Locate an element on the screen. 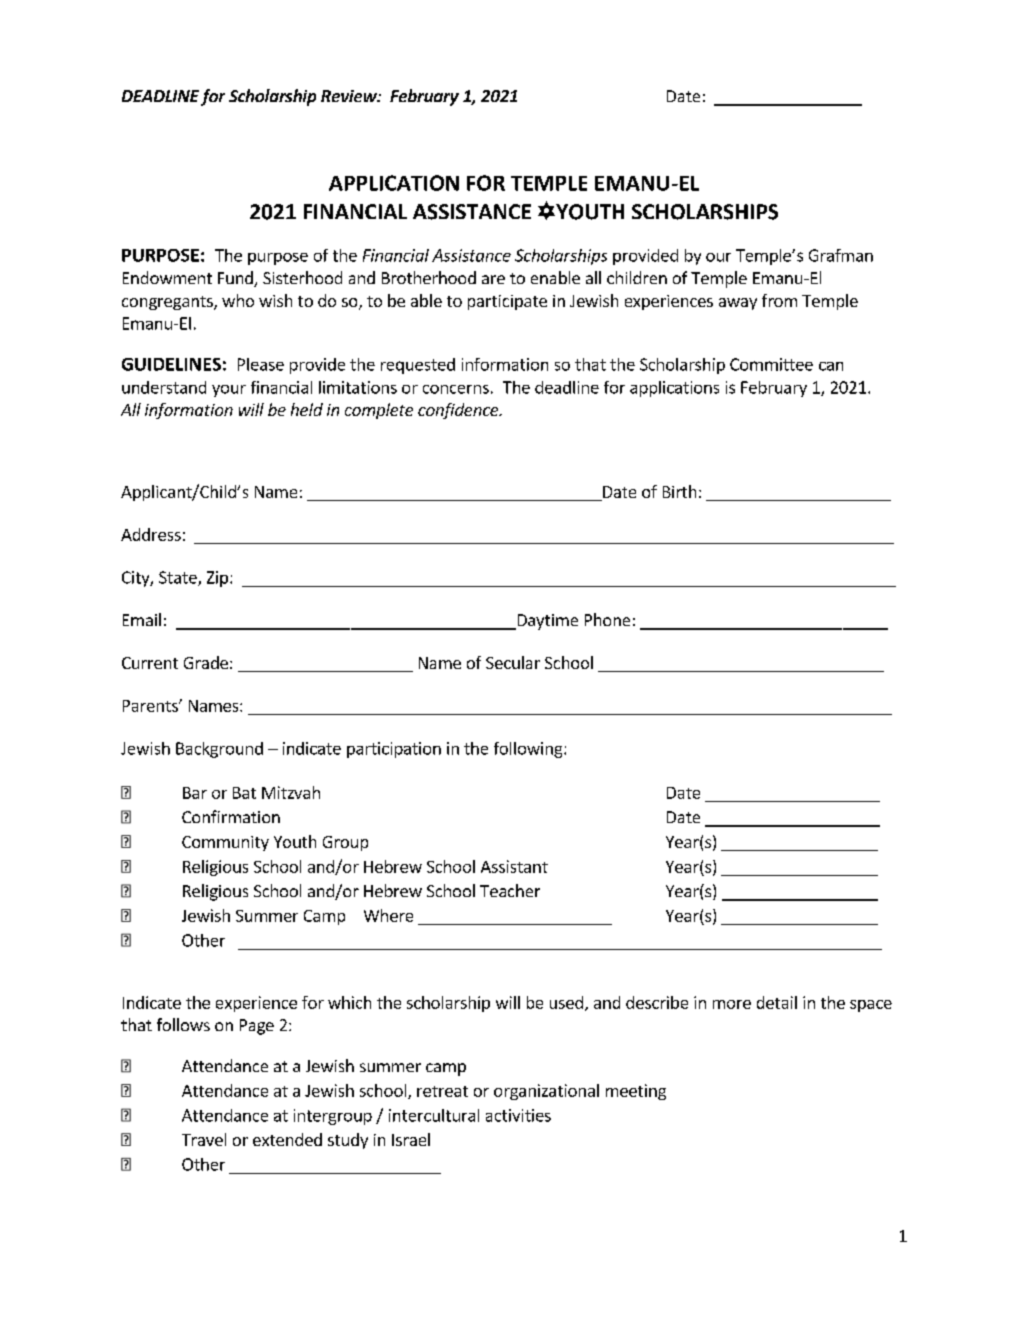 This screenshot has height=1330, width=1028. confidence is located at coordinates (459, 411).
